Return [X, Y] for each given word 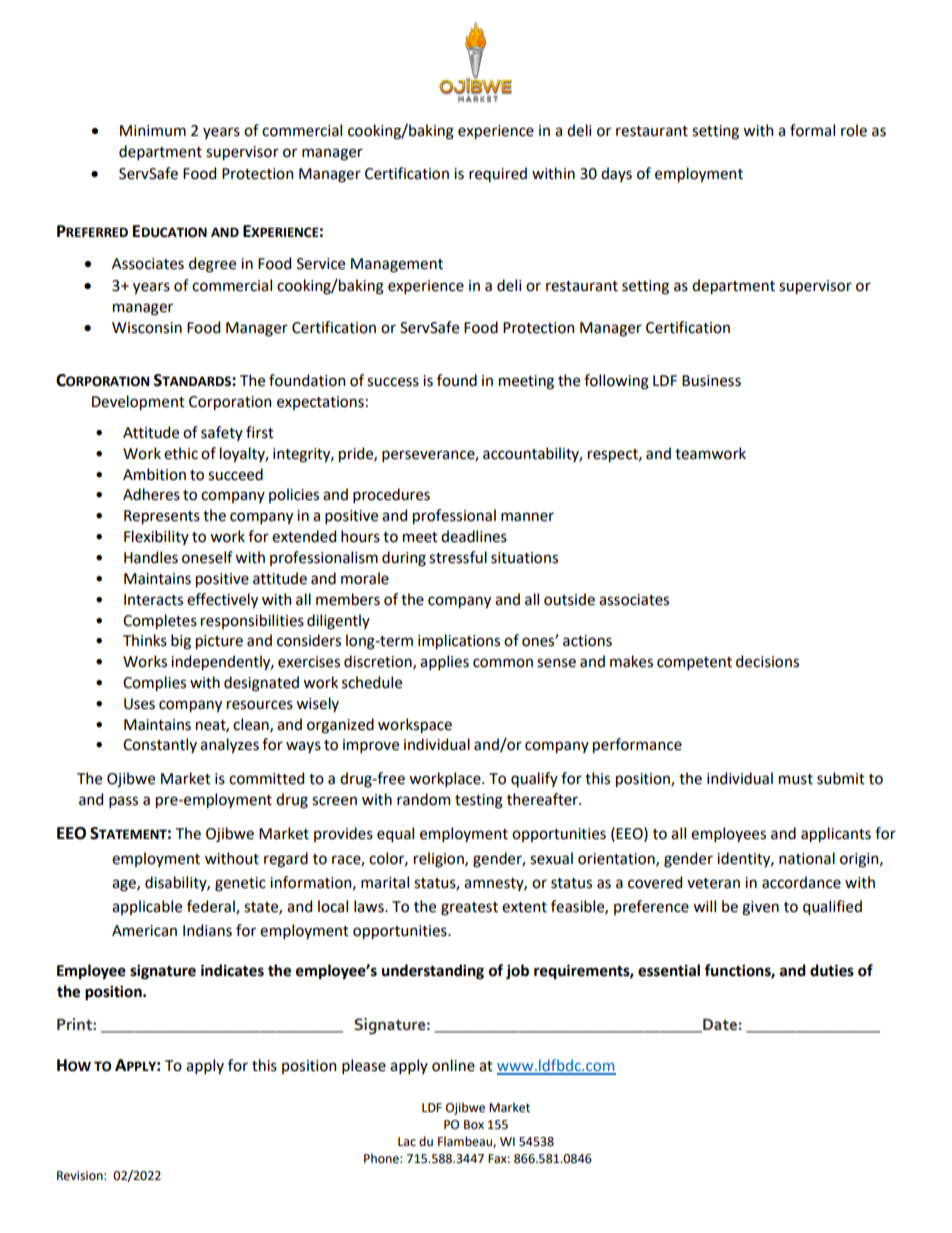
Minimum [153, 131]
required [498, 174]
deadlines [474, 536]
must [796, 779]
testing [479, 801]
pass [123, 802]
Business [711, 381]
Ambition [154, 474]
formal [812, 130]
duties [832, 970]
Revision [81, 1176]
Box [474, 1125]
